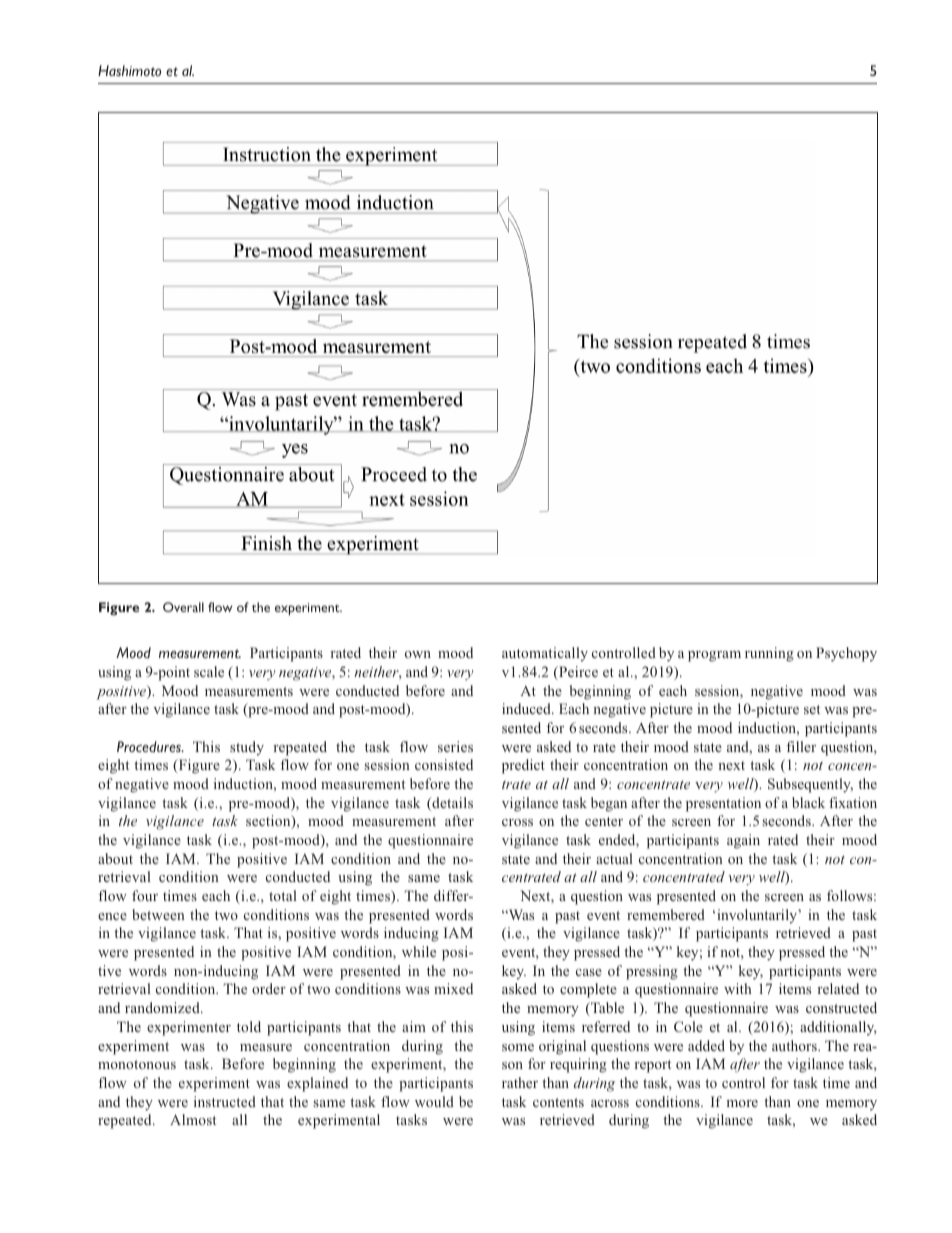 Image resolution: width=952 pixels, height=1233 pixels. Describe the element at coordinates (209, 671) in the screenshot. I see `scale` at that location.
